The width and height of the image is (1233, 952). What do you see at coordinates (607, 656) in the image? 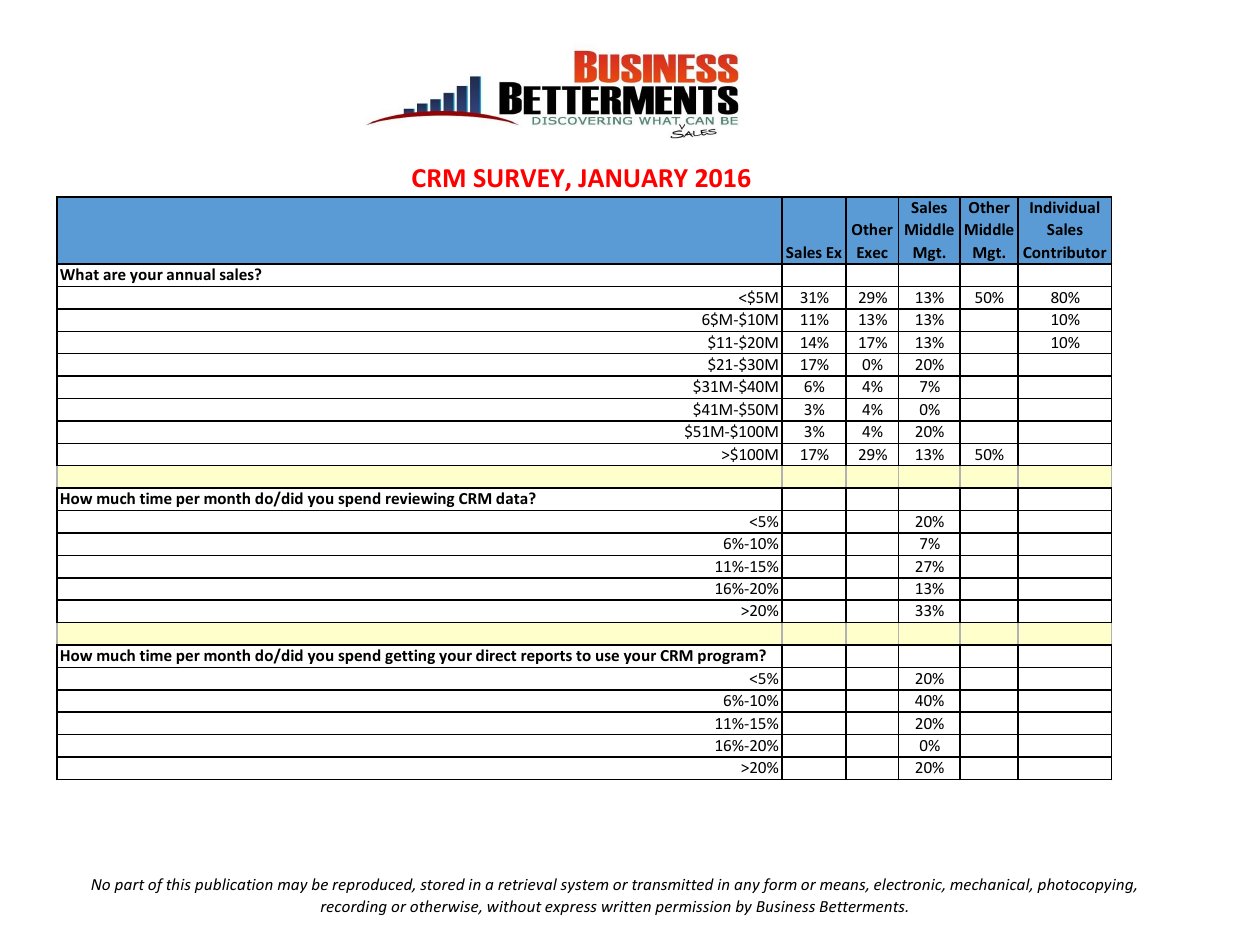
I see `use` at bounding box center [607, 656].
